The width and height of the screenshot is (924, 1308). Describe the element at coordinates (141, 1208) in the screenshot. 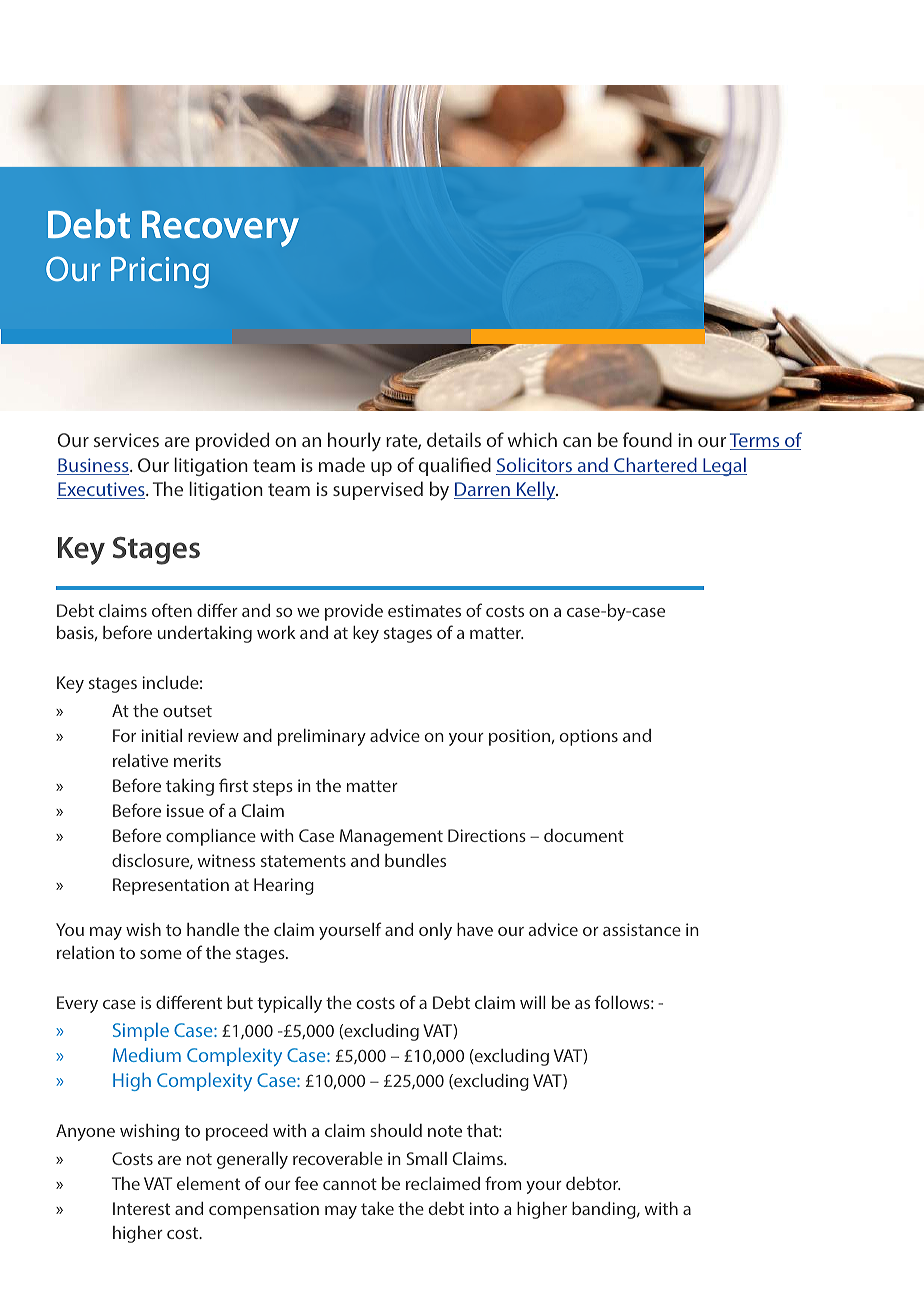

I see `Interest` at that location.
